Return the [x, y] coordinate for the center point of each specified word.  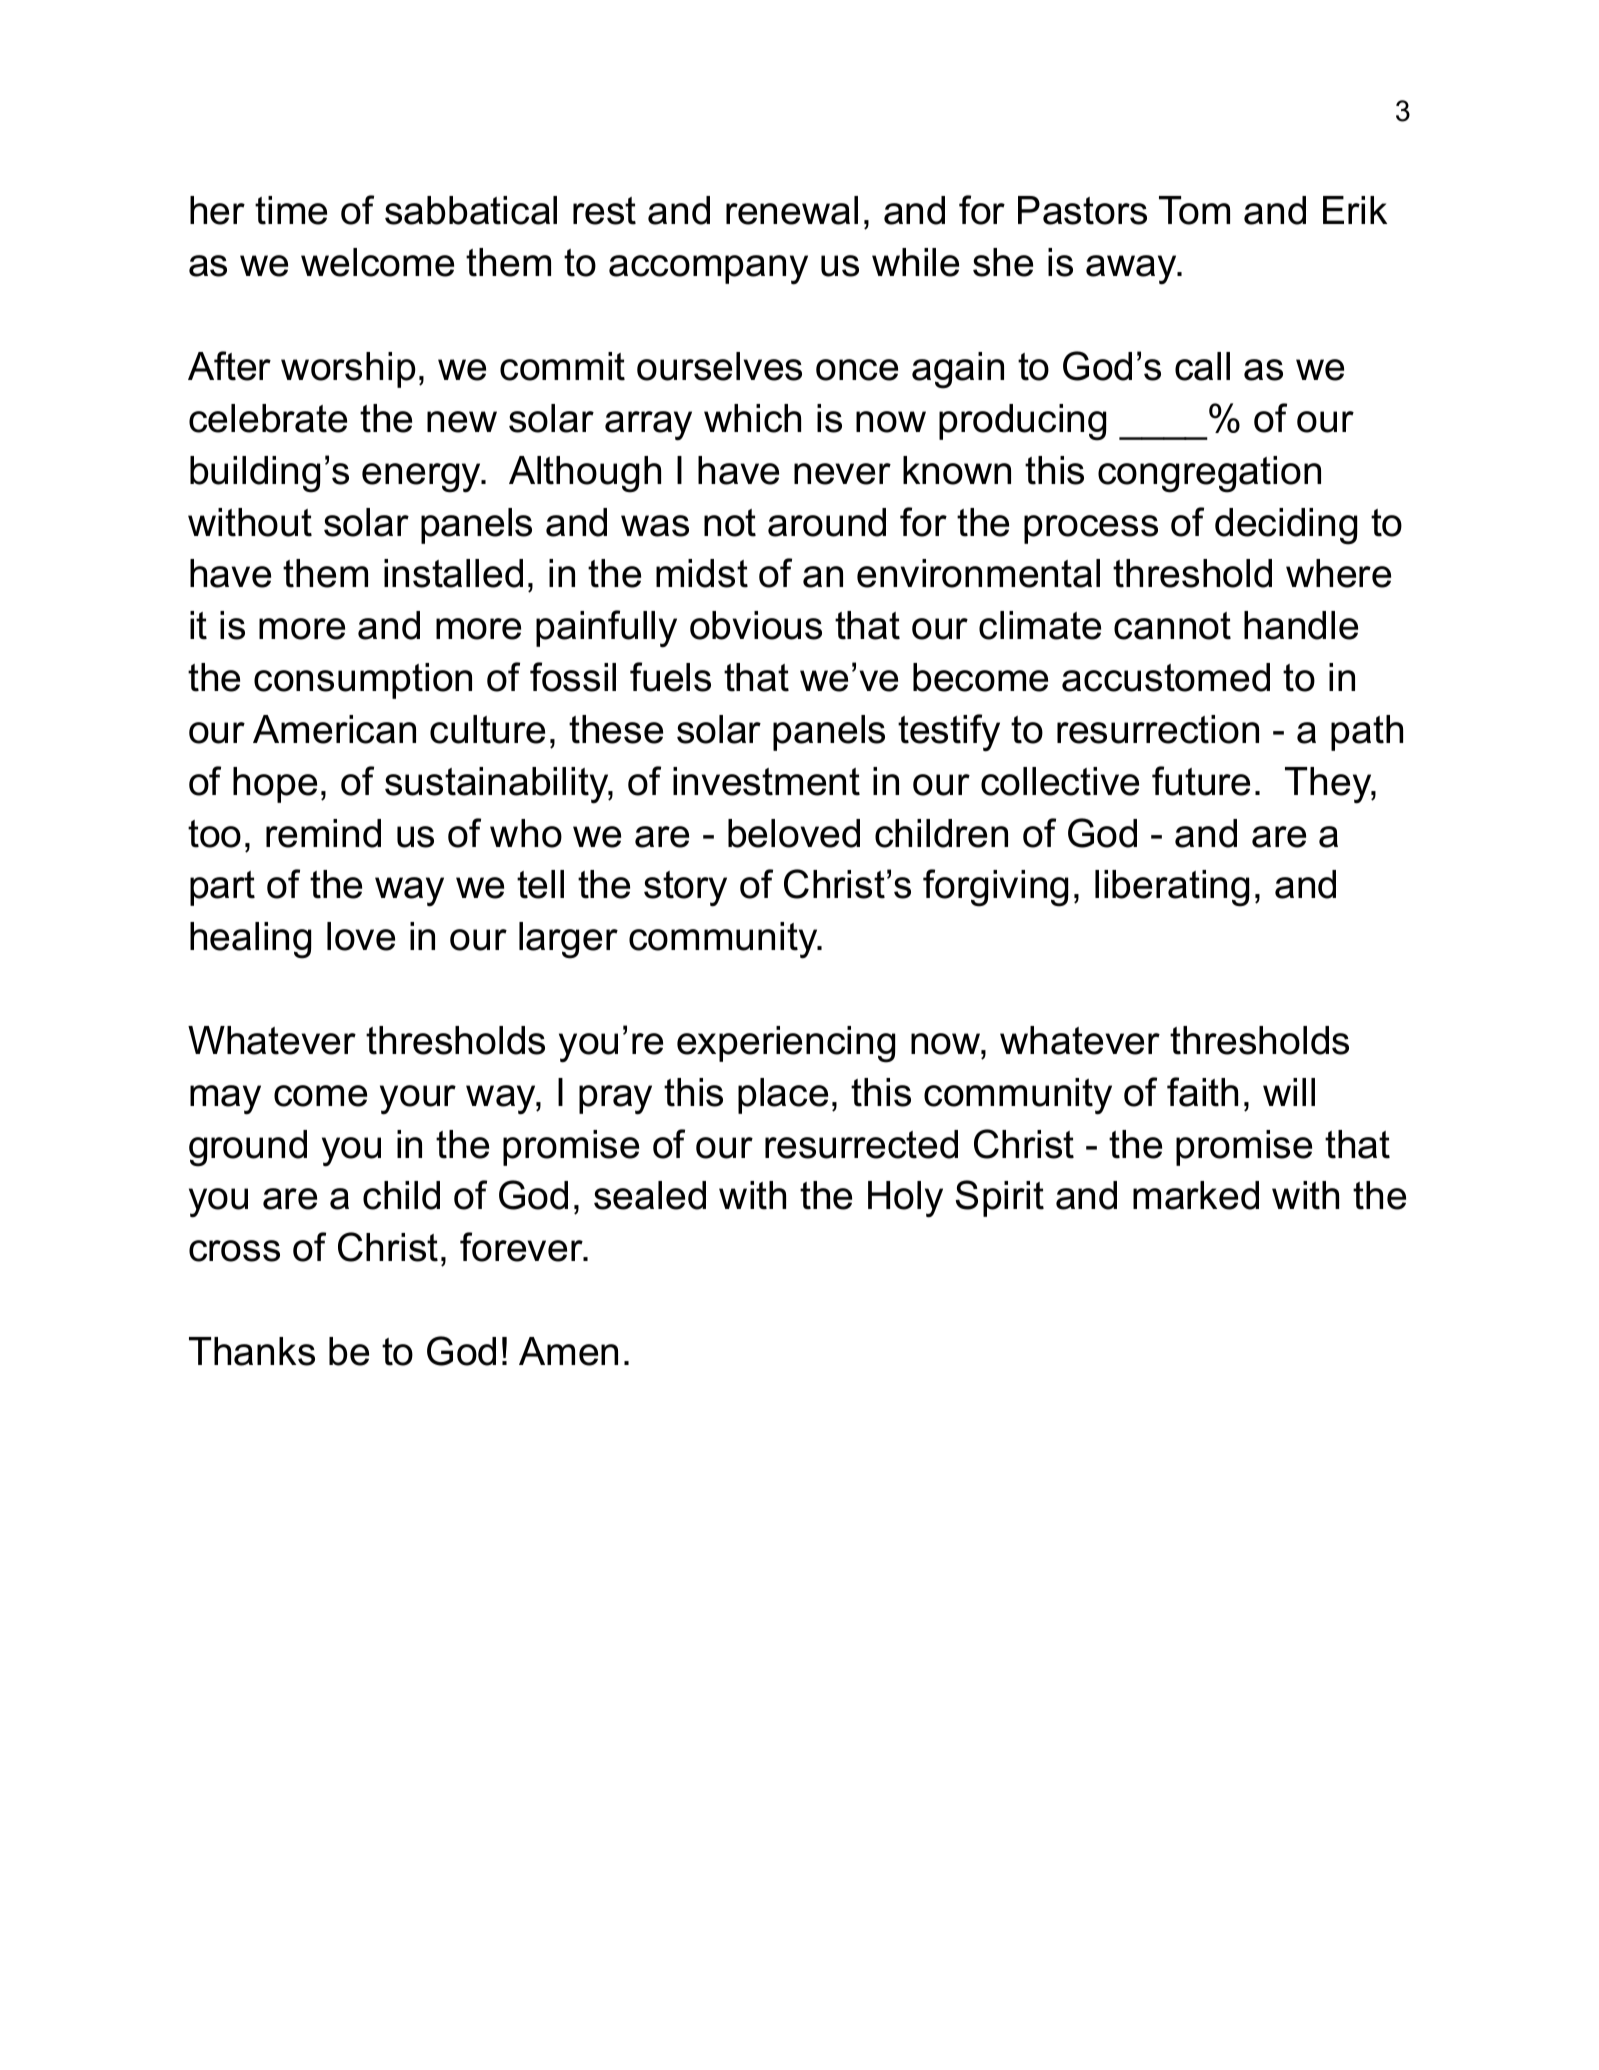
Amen [568, 1351]
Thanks [252, 1351]
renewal [792, 210]
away [1132, 270]
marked [1196, 1195]
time [291, 210]
